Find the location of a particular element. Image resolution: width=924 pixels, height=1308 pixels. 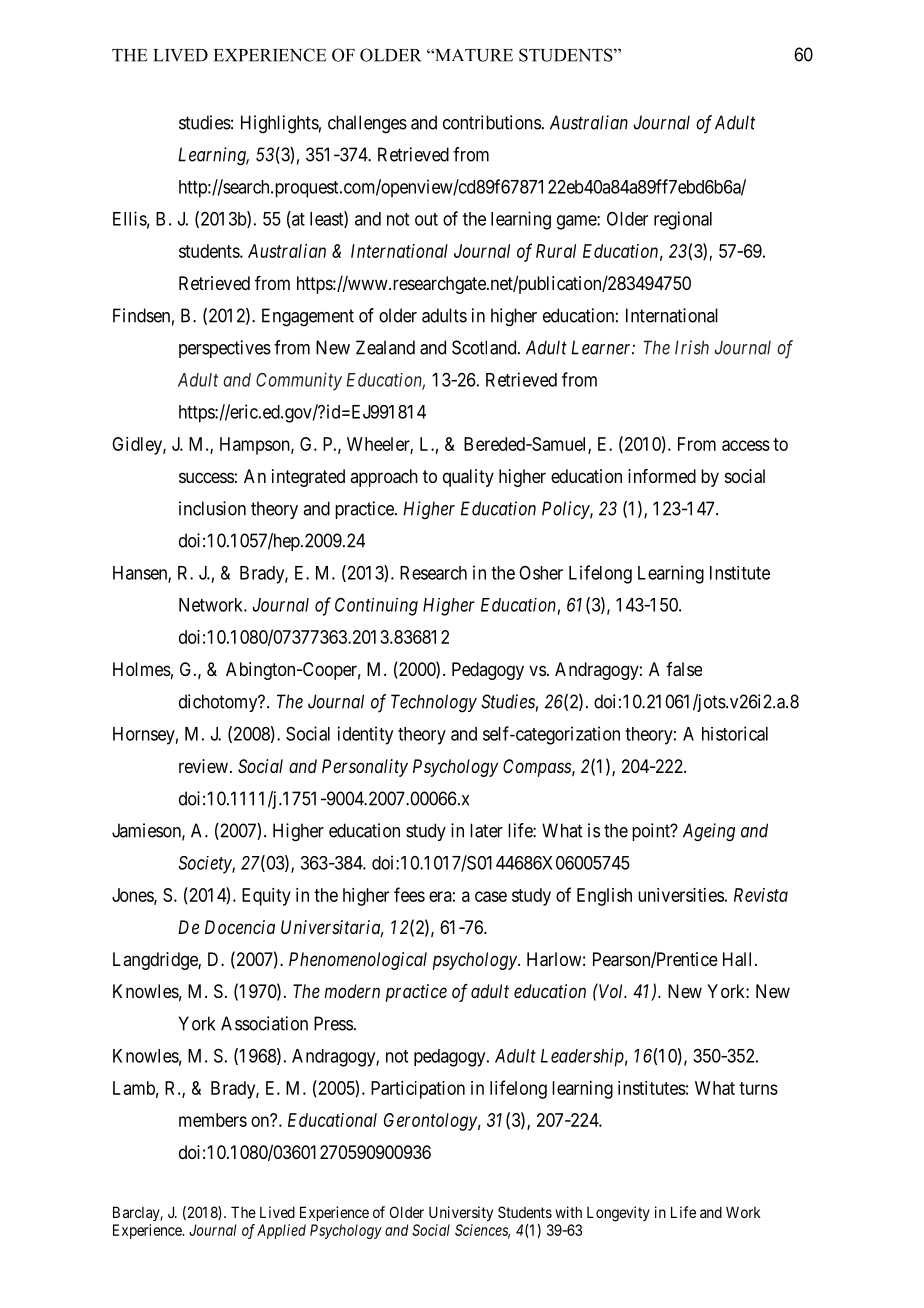

Equity is located at coordinates (266, 897).
